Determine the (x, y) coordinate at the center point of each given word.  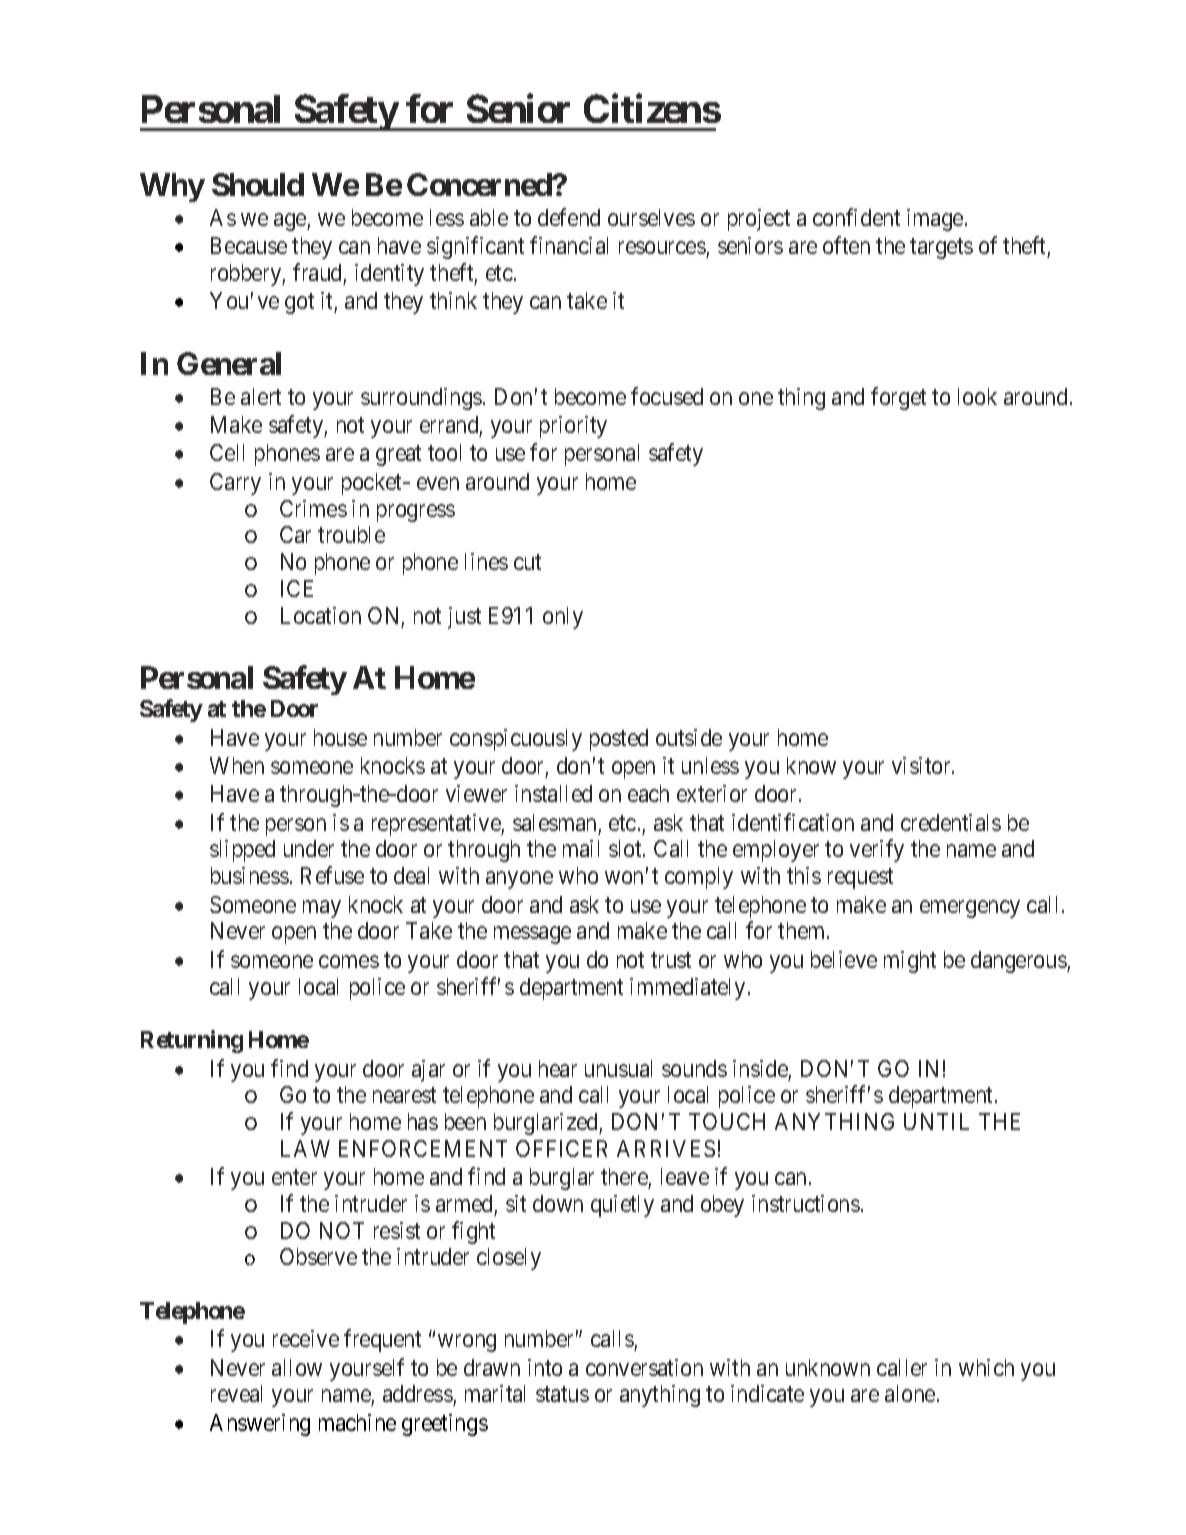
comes (349, 961)
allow (297, 1367)
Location (321, 615)
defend (569, 217)
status (562, 1394)
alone (910, 1393)
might (910, 962)
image (935, 220)
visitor (922, 765)
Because (249, 245)
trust (671, 960)
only (563, 618)
